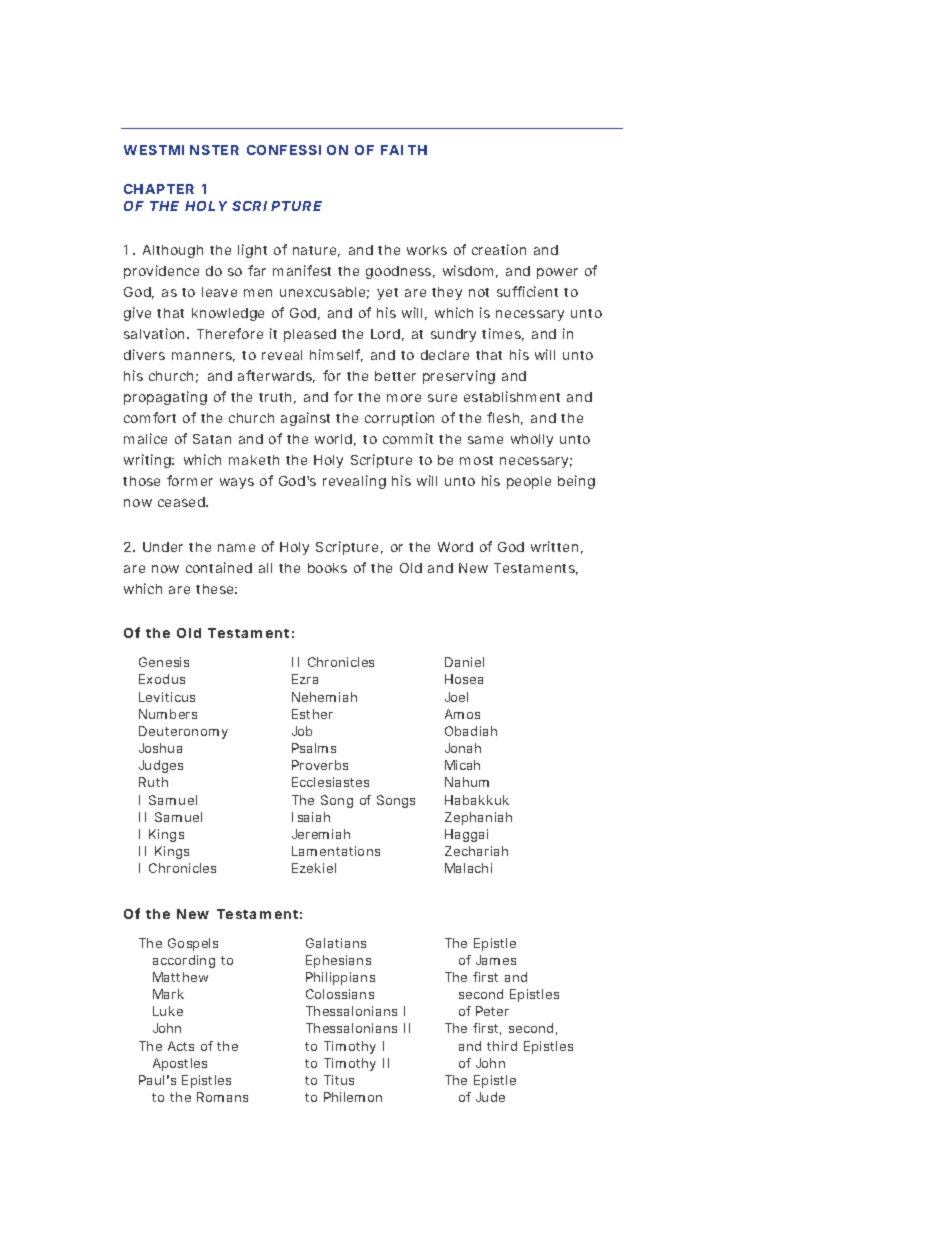 The image size is (952, 1233). Describe the element at coordinates (476, 851) in the page. I see `Zechariah` at that location.
